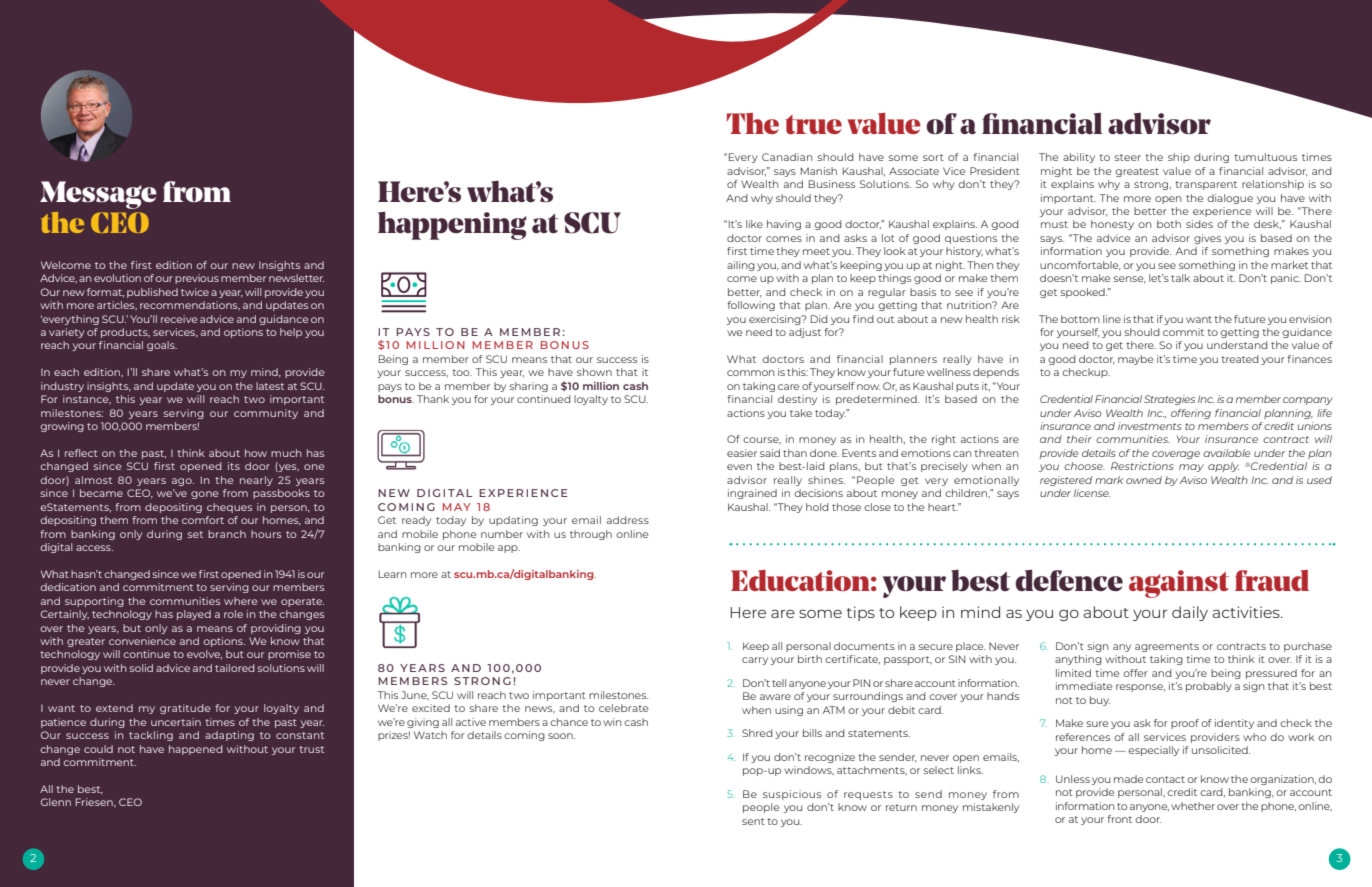 The width and height of the screenshot is (1372, 887). I want to click on steer, so click(1128, 157).
